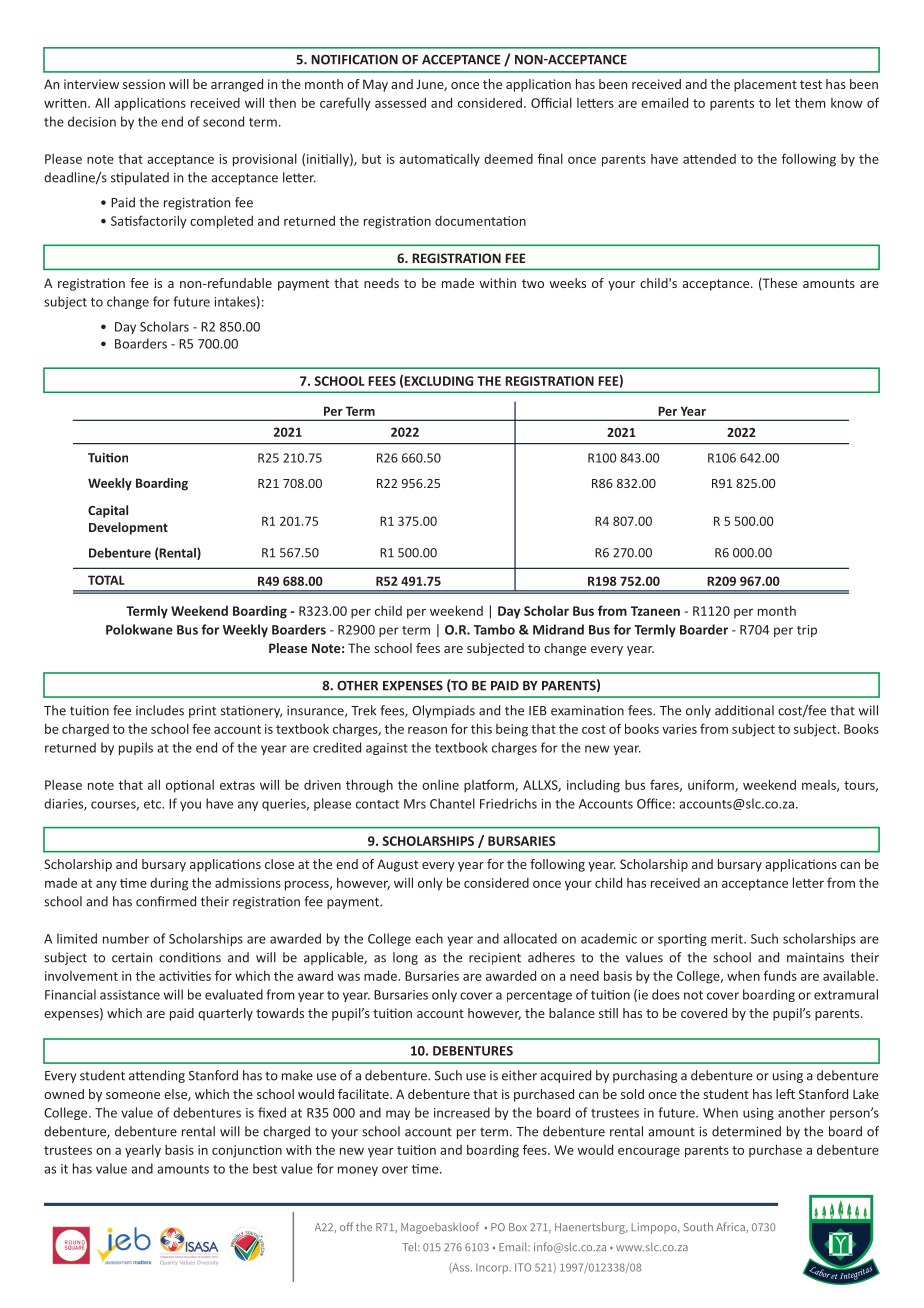 The image size is (924, 1308). Describe the element at coordinates (452, 803) in the screenshot. I see `Chantel` at that location.
